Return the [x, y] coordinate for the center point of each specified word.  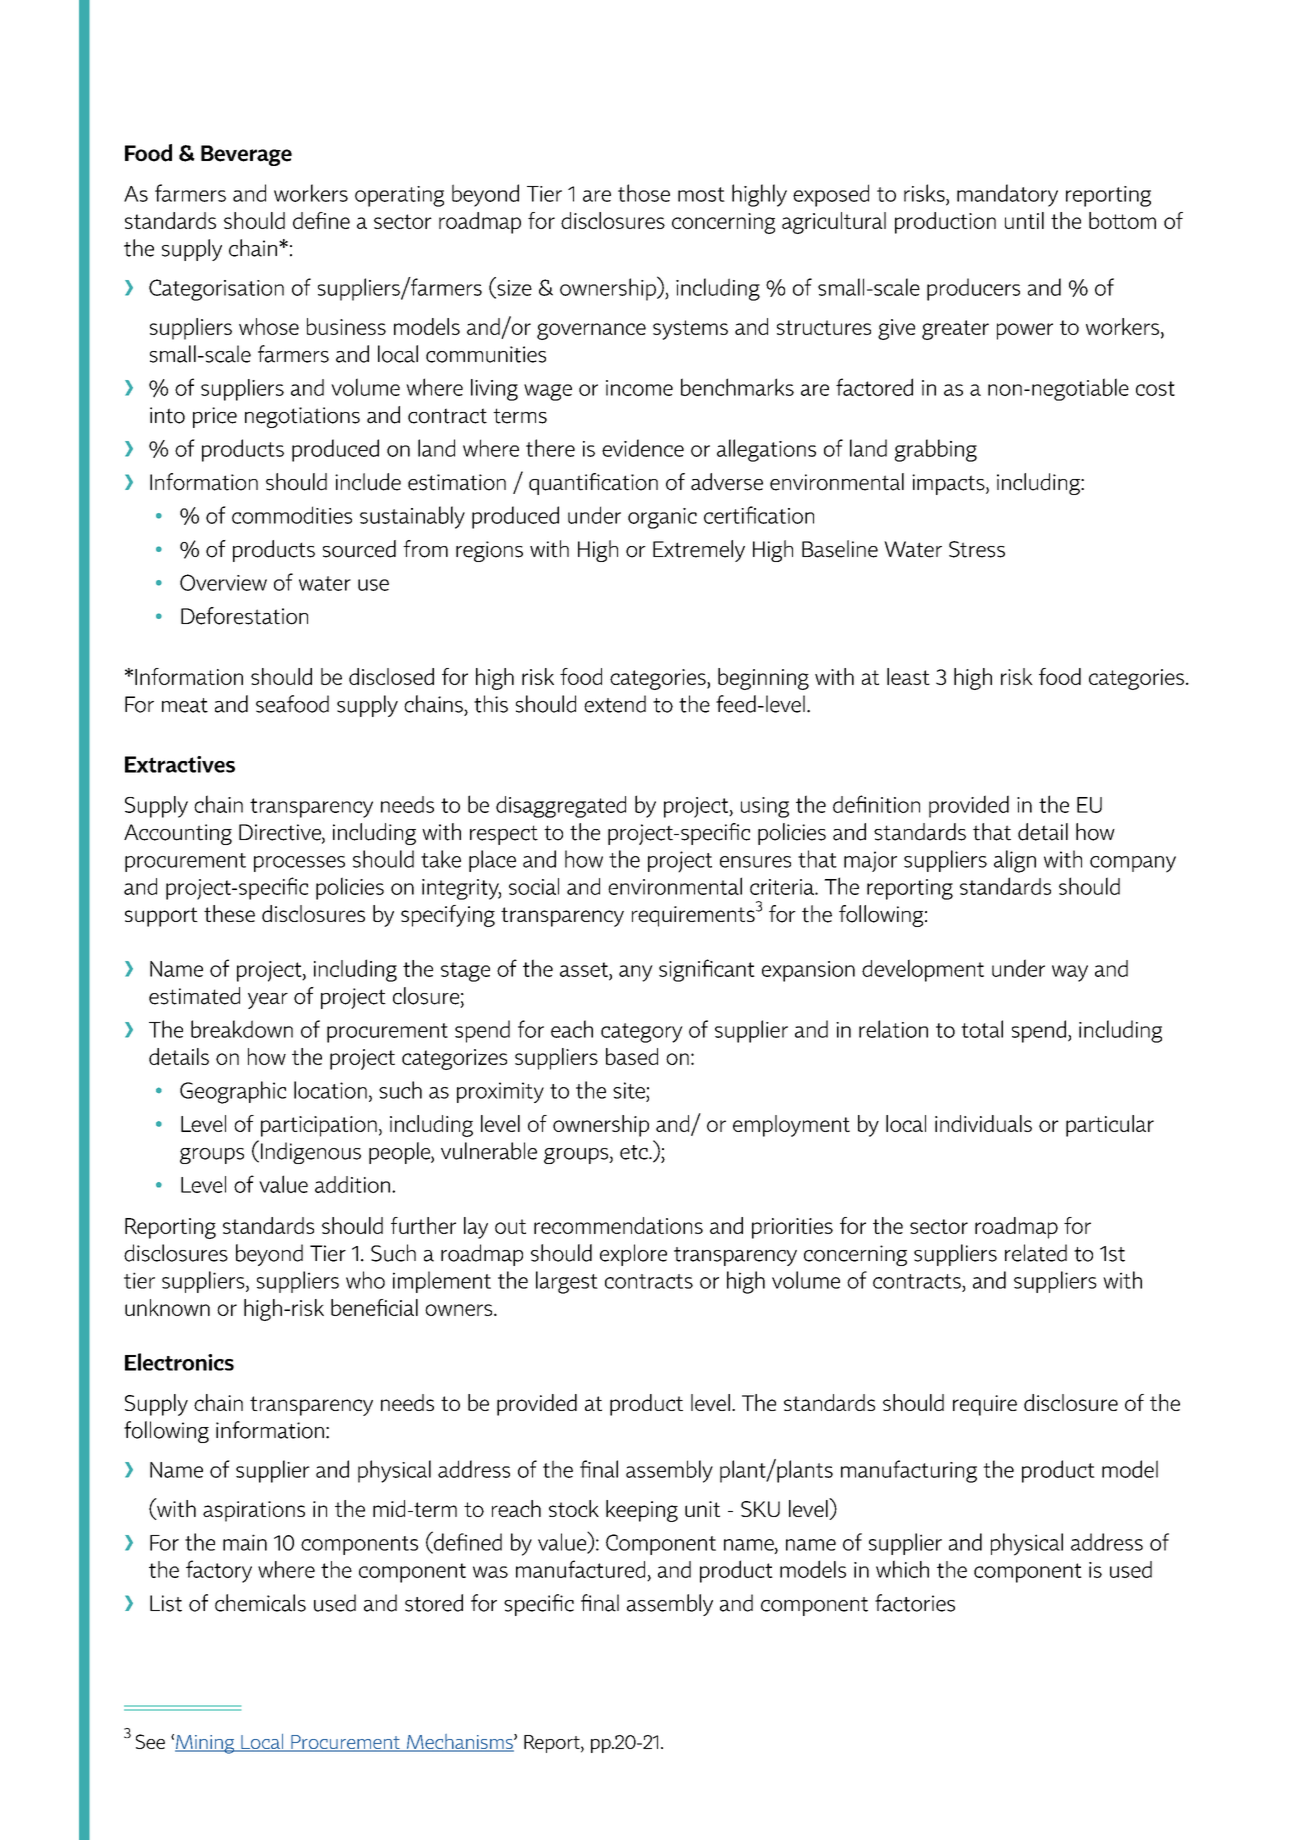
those [644, 193]
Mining [206, 1744]
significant [707, 970]
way [1070, 973]
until [1024, 220]
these [229, 913]
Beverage [246, 155]
